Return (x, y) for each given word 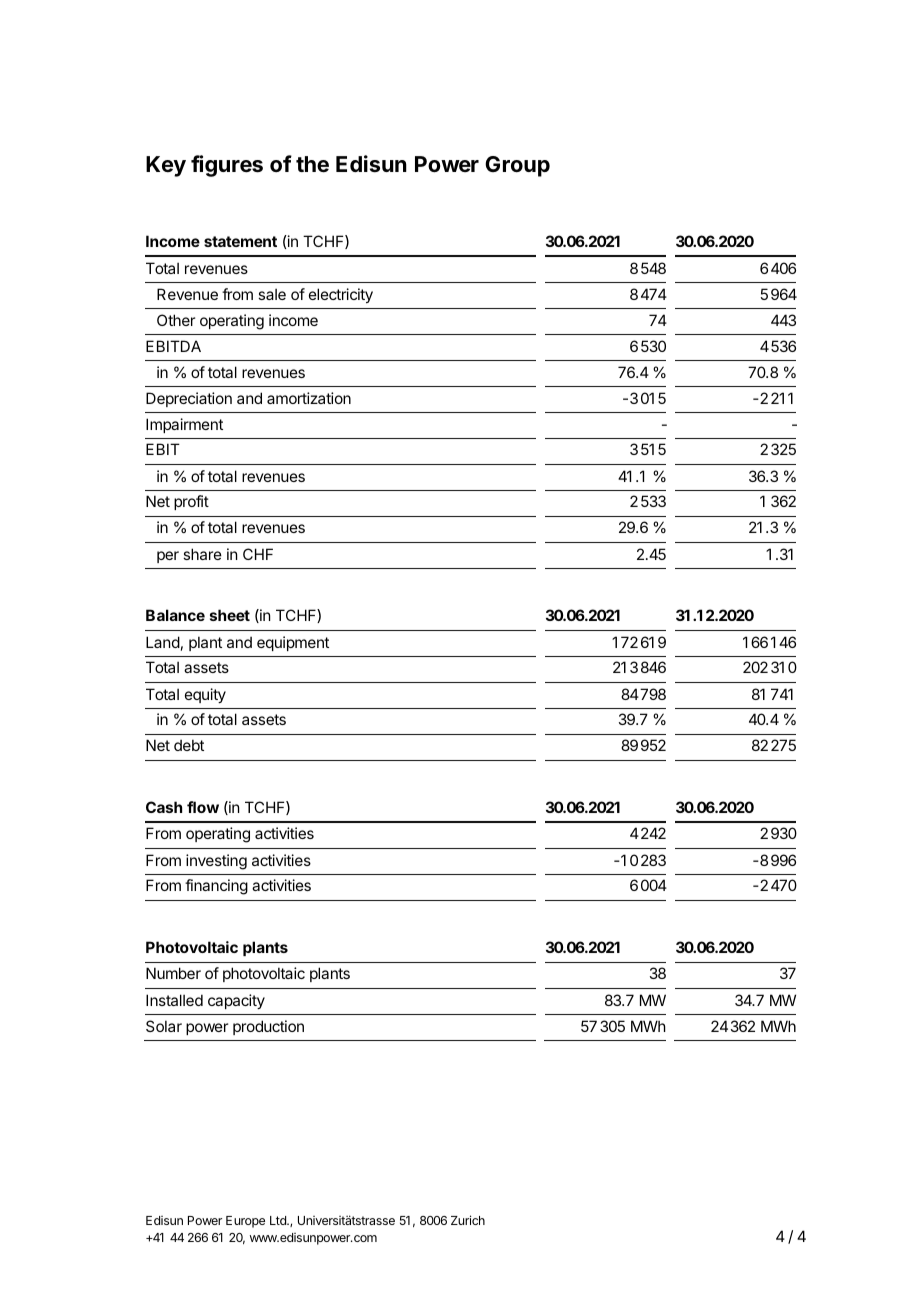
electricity (341, 295)
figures (227, 166)
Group (517, 166)
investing (216, 862)
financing (216, 887)
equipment (293, 643)
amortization (309, 398)
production (268, 1027)
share (202, 554)
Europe (245, 1222)
